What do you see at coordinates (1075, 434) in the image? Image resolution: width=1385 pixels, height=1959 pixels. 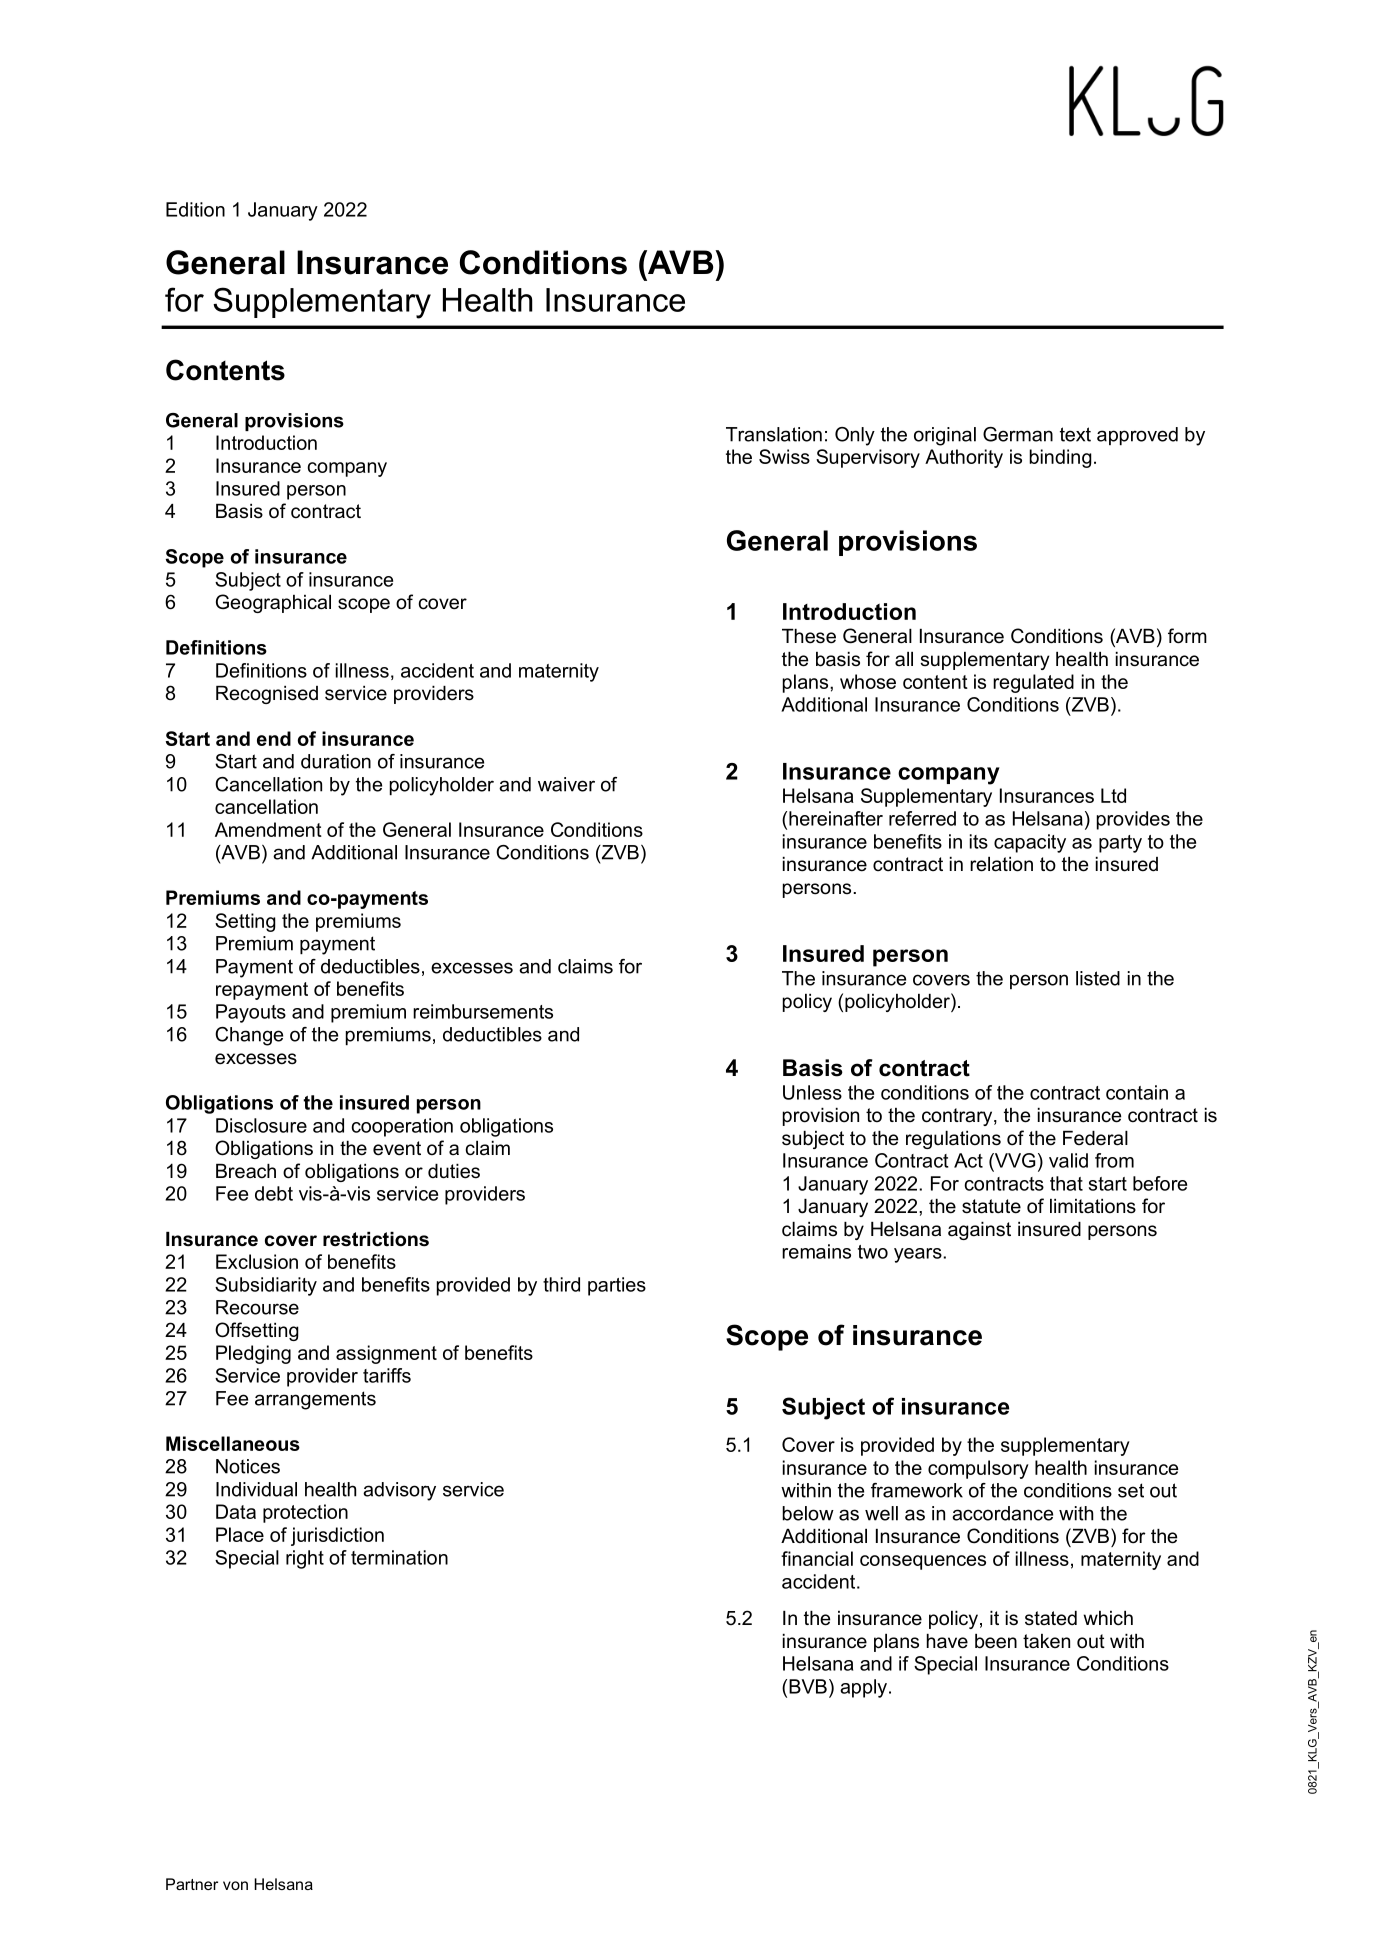 I see `text` at bounding box center [1075, 434].
